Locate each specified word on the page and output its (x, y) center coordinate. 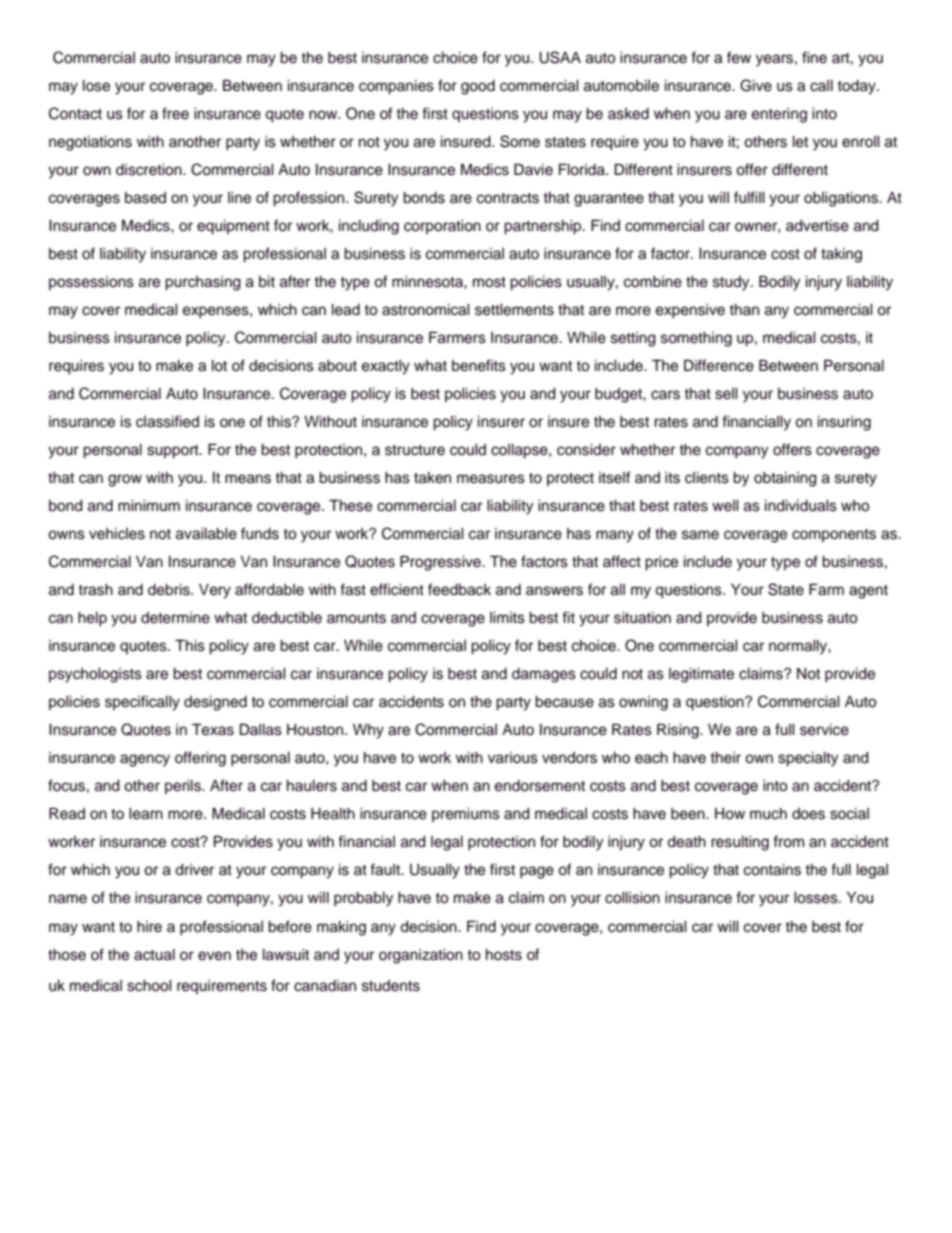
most (489, 282)
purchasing (203, 283)
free (175, 113)
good (478, 87)
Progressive (441, 563)
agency (145, 760)
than (744, 309)
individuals (801, 506)
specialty (808, 759)
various (513, 758)
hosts (504, 955)
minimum (149, 505)
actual (154, 955)
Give (756, 85)
